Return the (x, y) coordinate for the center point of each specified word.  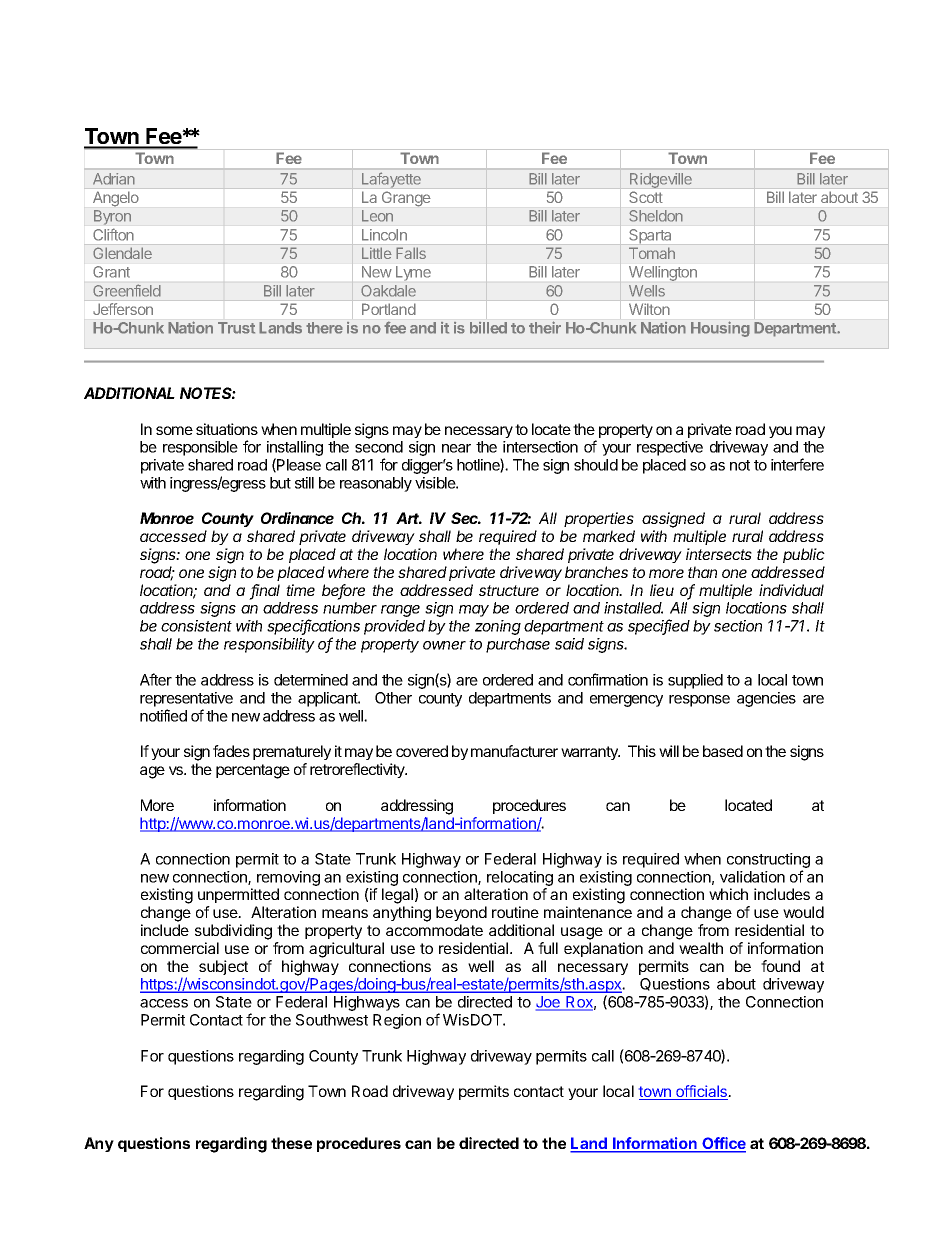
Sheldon (656, 216)
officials (702, 1092)
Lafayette (391, 180)
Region (397, 1021)
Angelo (115, 199)
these (291, 1143)
